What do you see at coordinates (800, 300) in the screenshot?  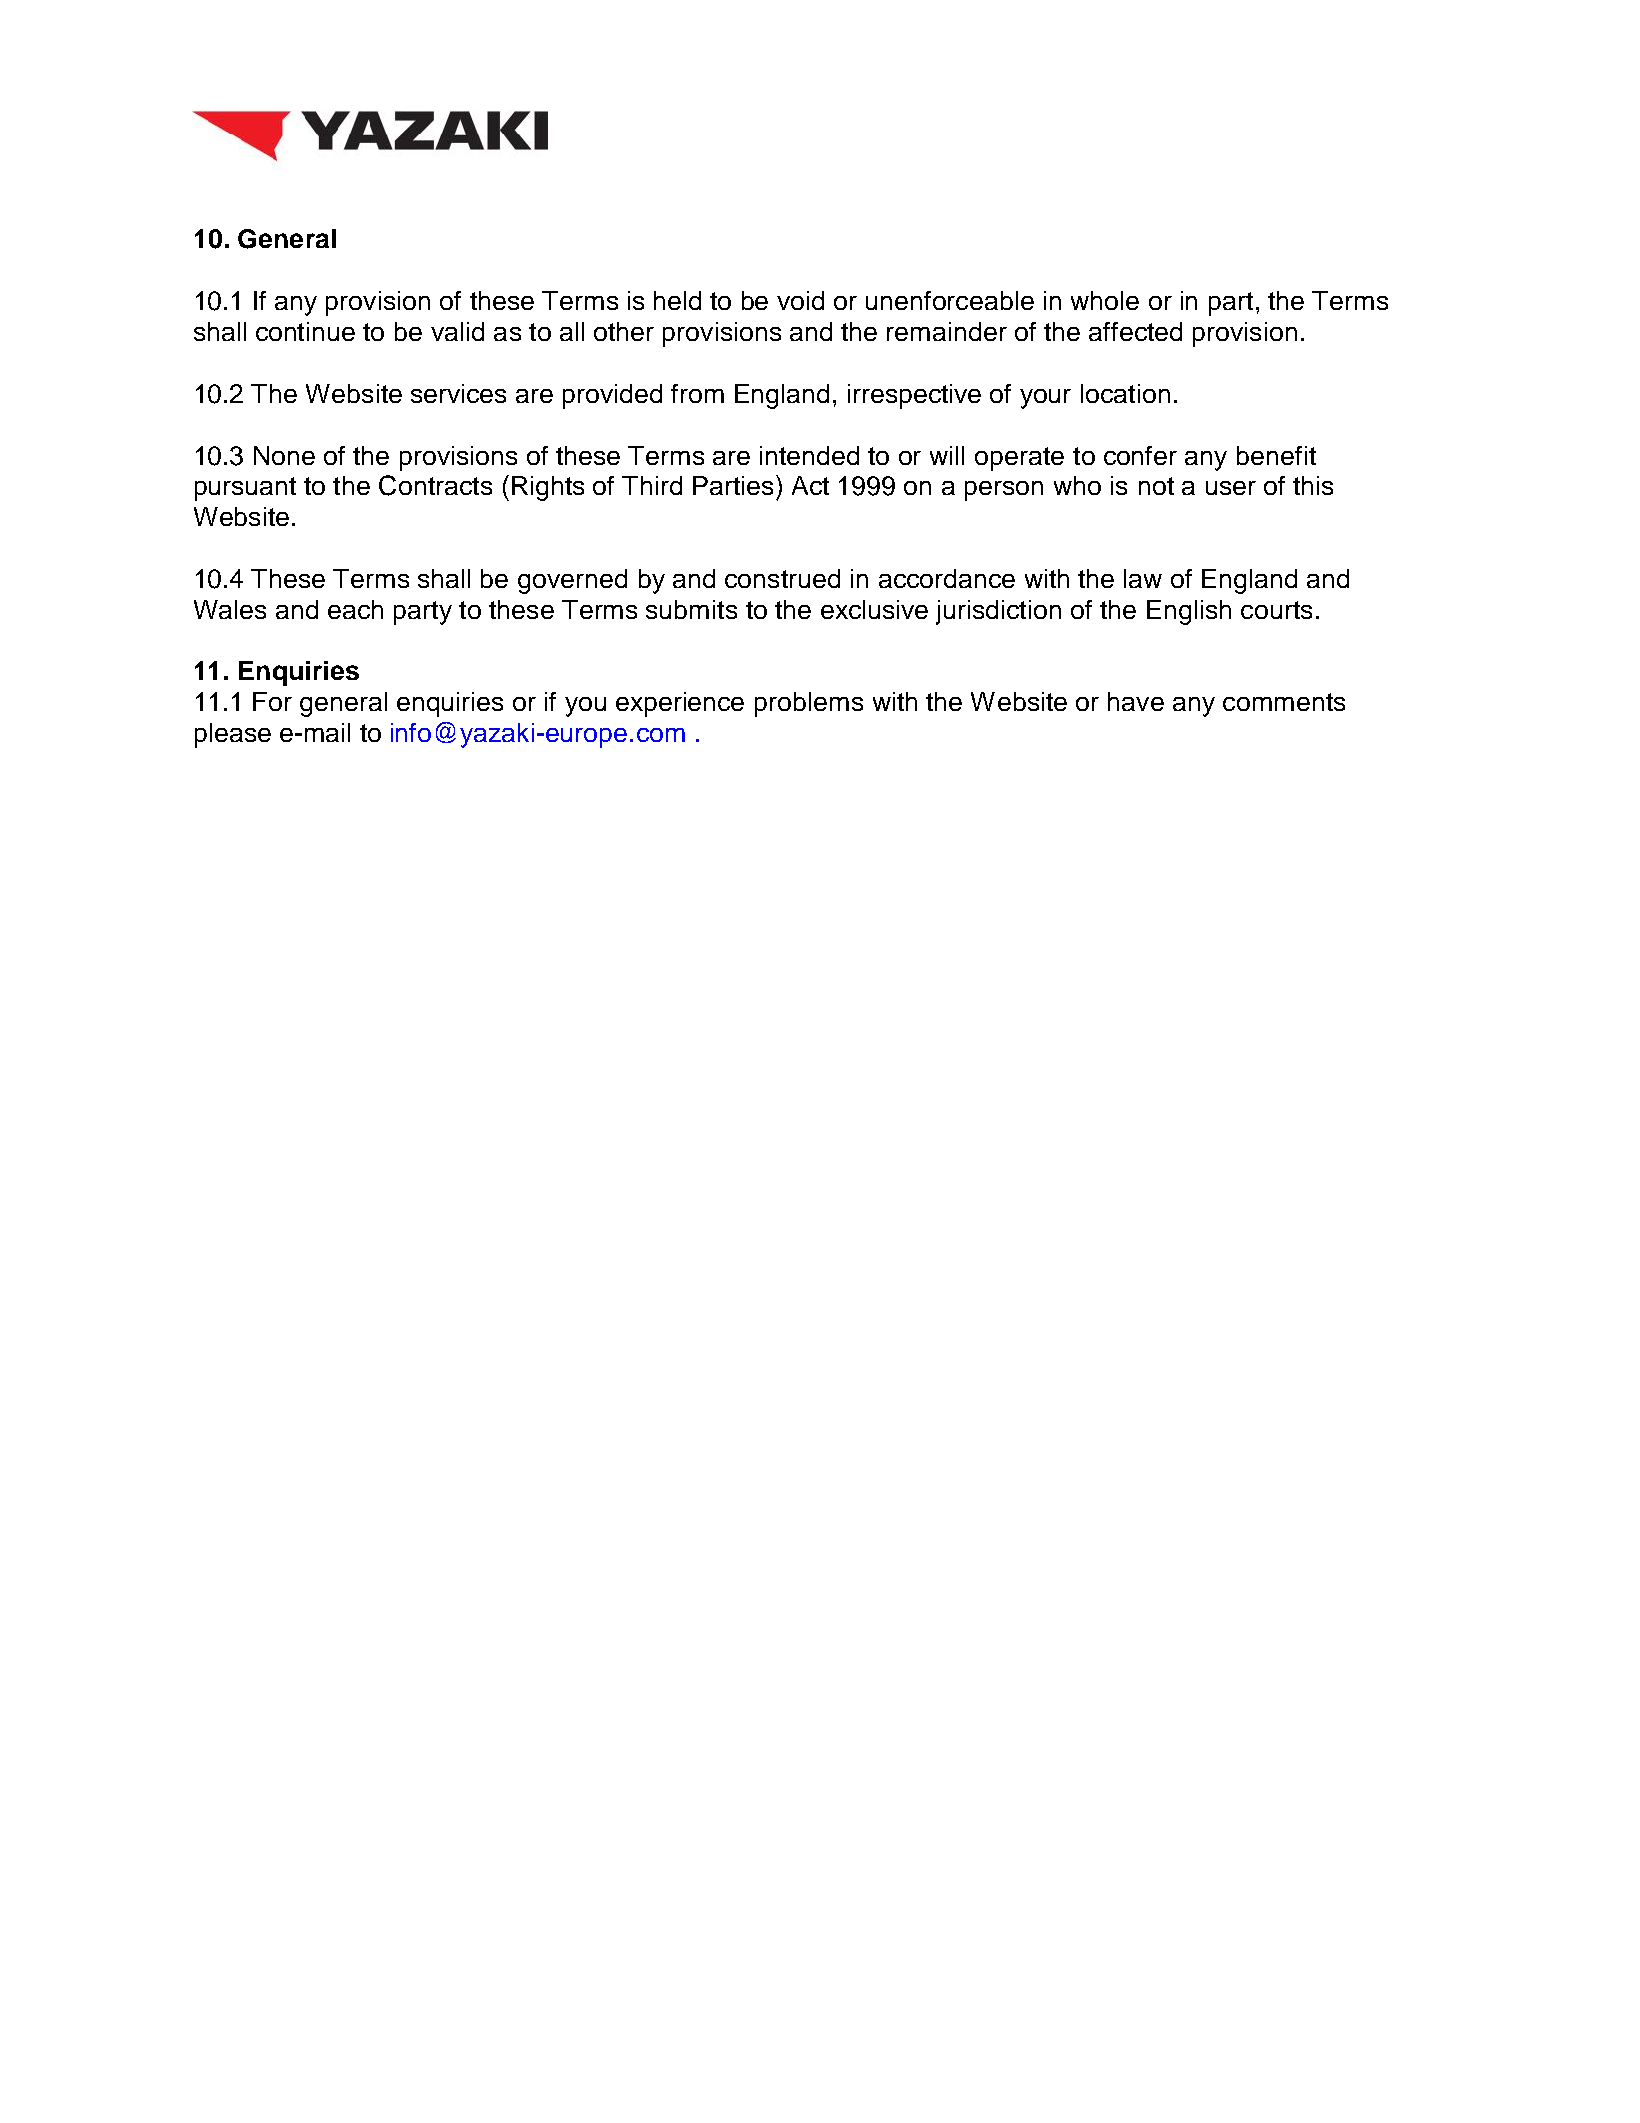 I see `void` at bounding box center [800, 300].
